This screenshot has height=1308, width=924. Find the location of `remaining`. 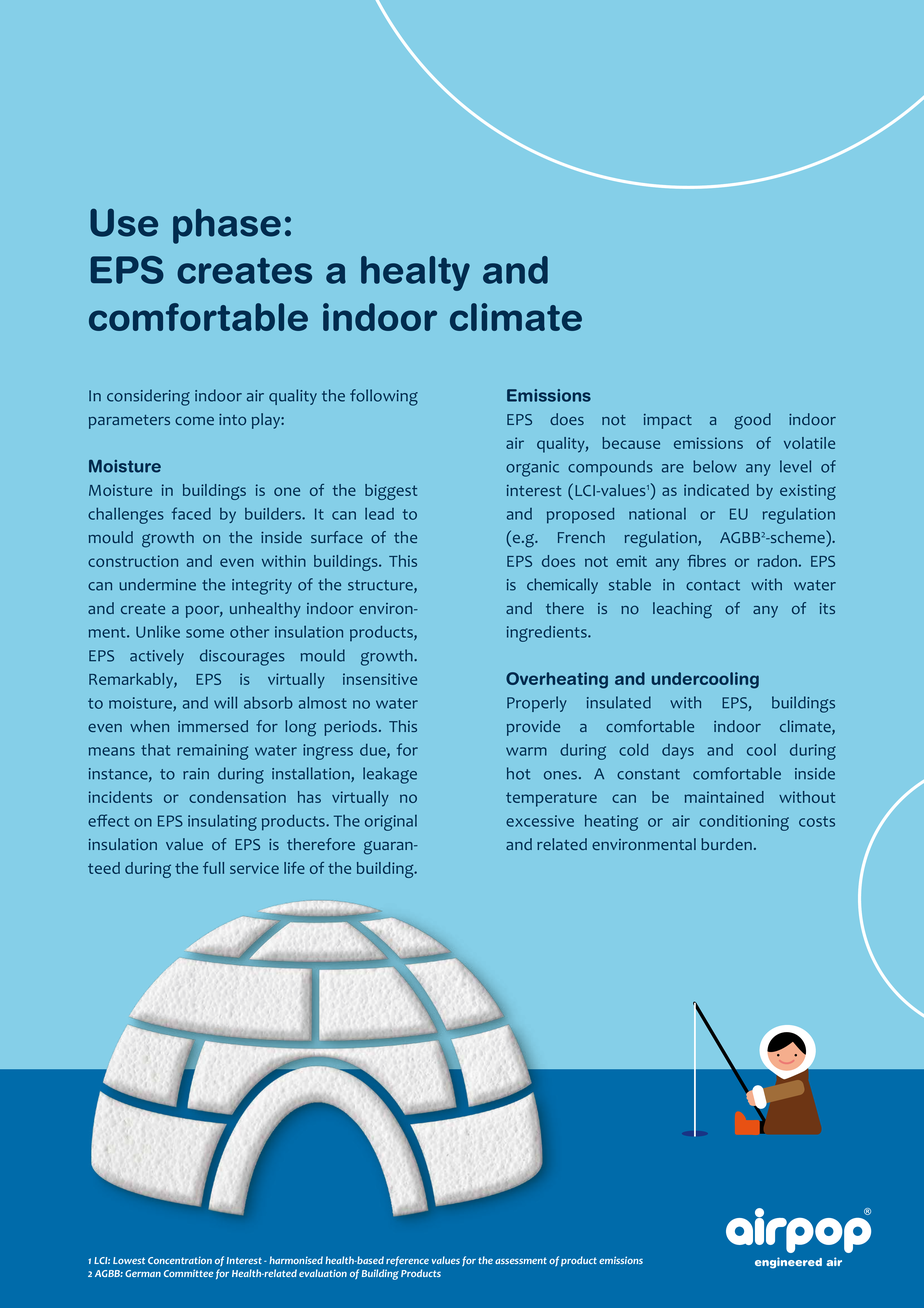

remaining is located at coordinates (212, 752).
